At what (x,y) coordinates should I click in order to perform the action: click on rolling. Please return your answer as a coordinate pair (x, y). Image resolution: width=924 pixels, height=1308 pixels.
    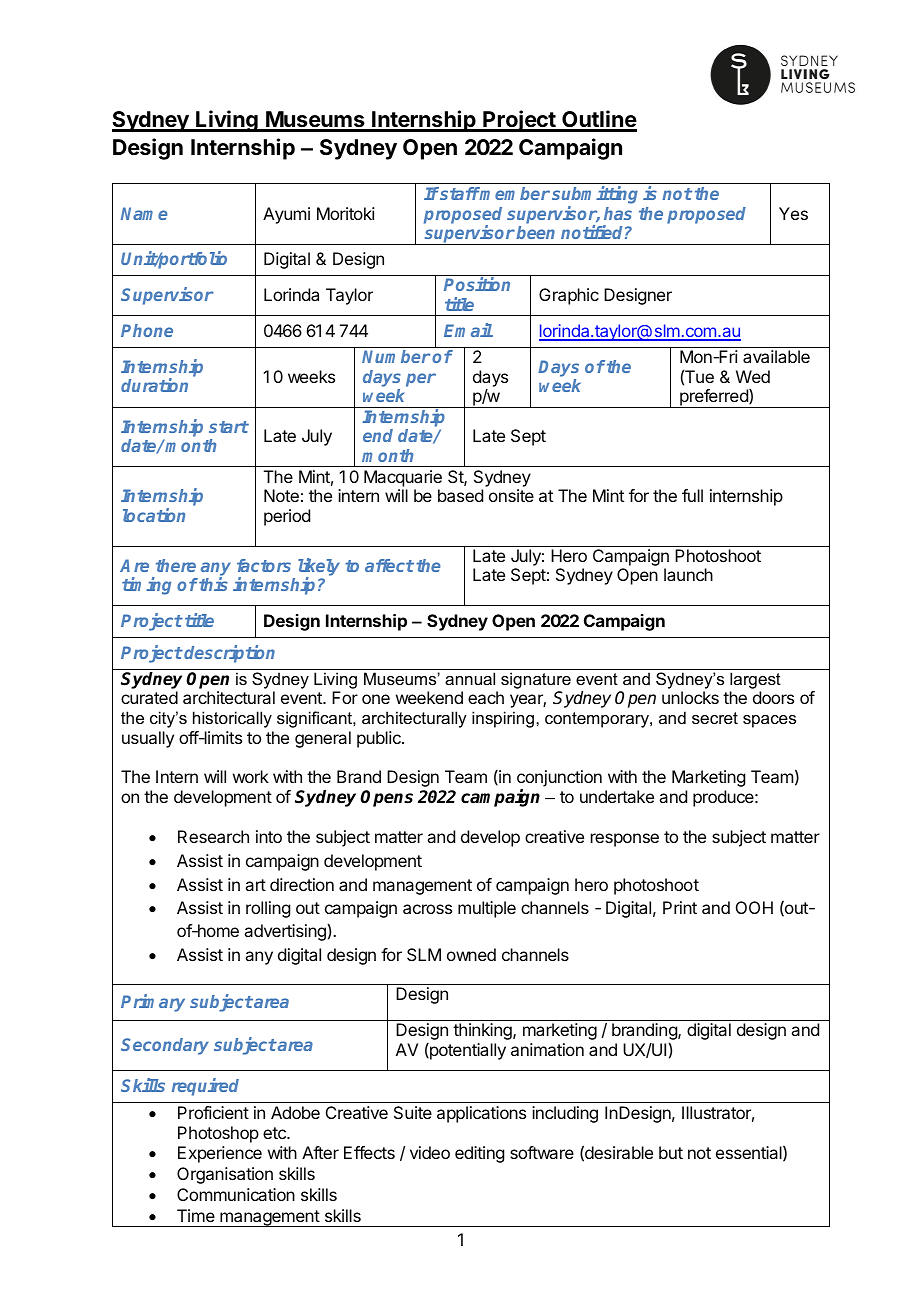
    Looking at the image, I should click on (268, 909).
